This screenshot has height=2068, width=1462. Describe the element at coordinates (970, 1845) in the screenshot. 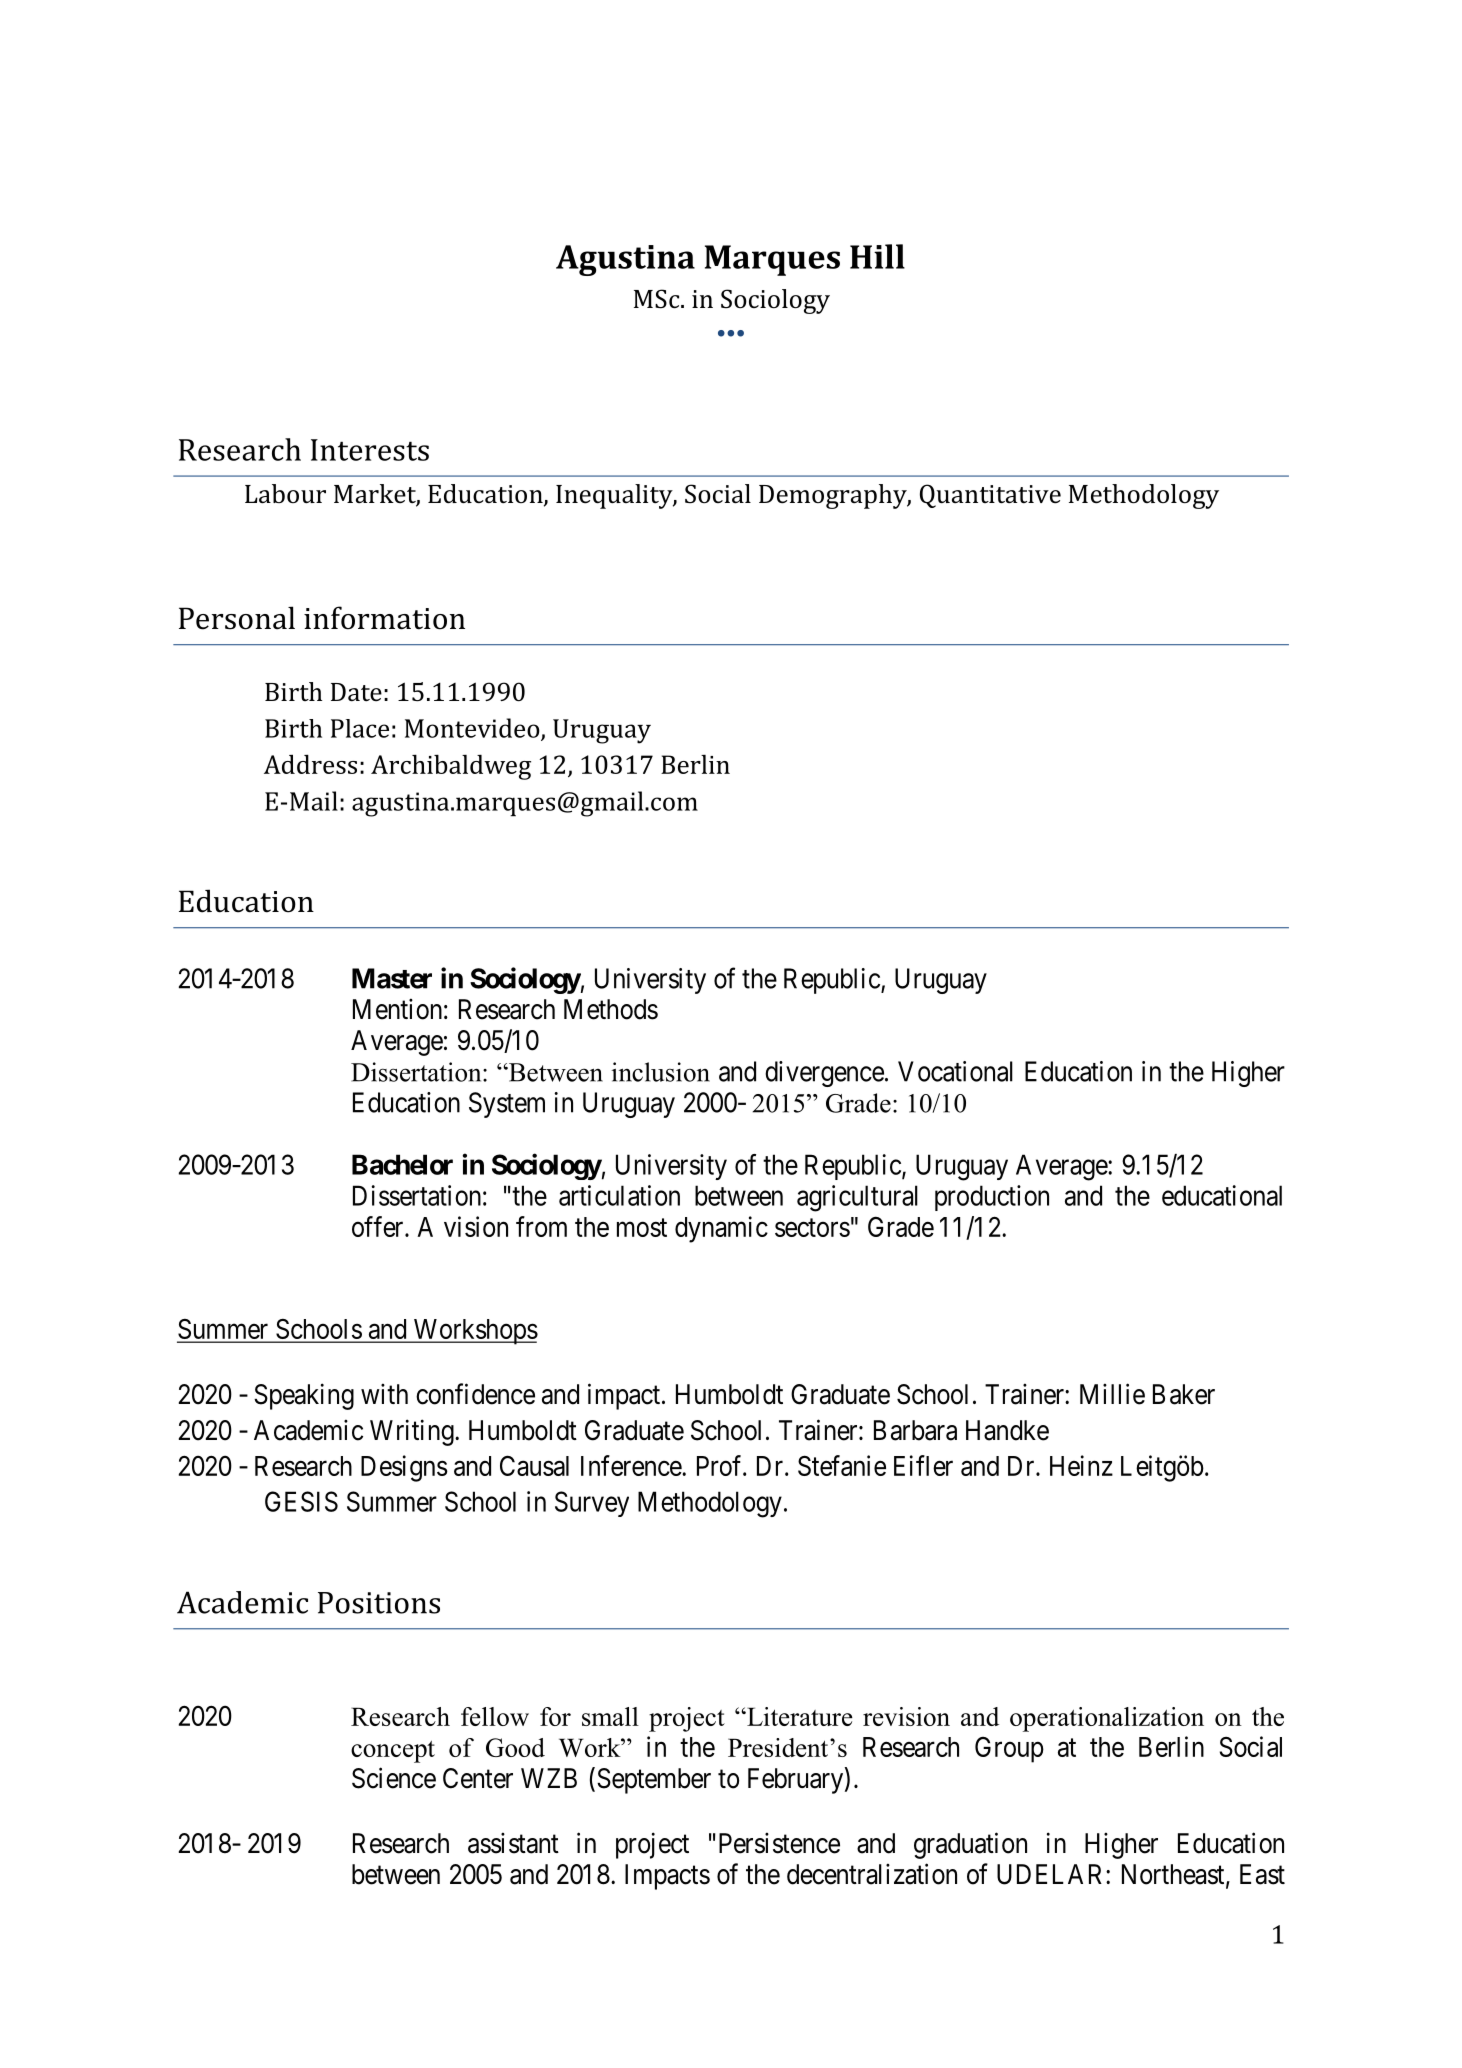

I see `graduation` at that location.
